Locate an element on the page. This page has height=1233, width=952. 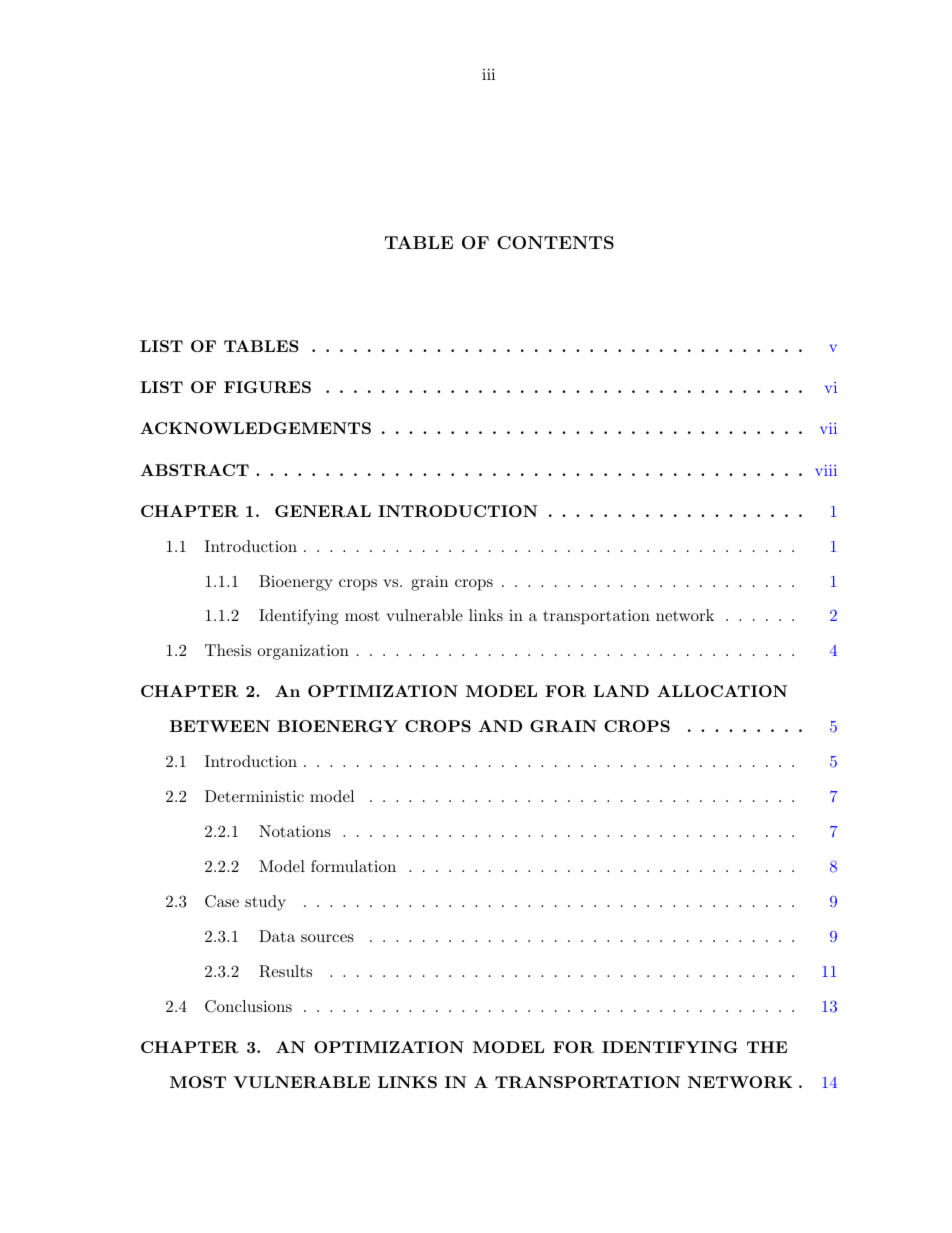
formulation is located at coordinates (353, 866).
